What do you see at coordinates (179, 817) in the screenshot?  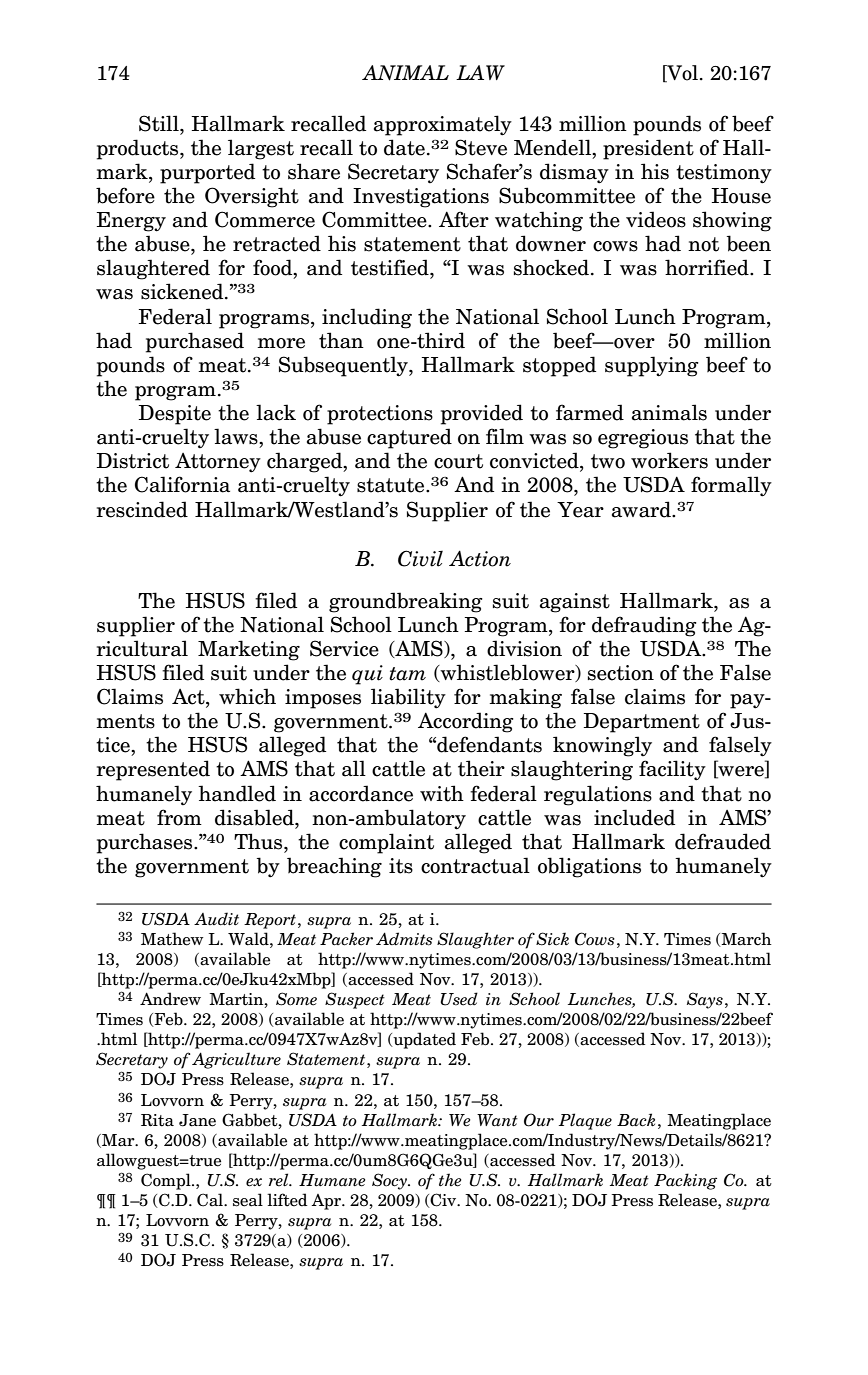 I see `from` at bounding box center [179, 817].
